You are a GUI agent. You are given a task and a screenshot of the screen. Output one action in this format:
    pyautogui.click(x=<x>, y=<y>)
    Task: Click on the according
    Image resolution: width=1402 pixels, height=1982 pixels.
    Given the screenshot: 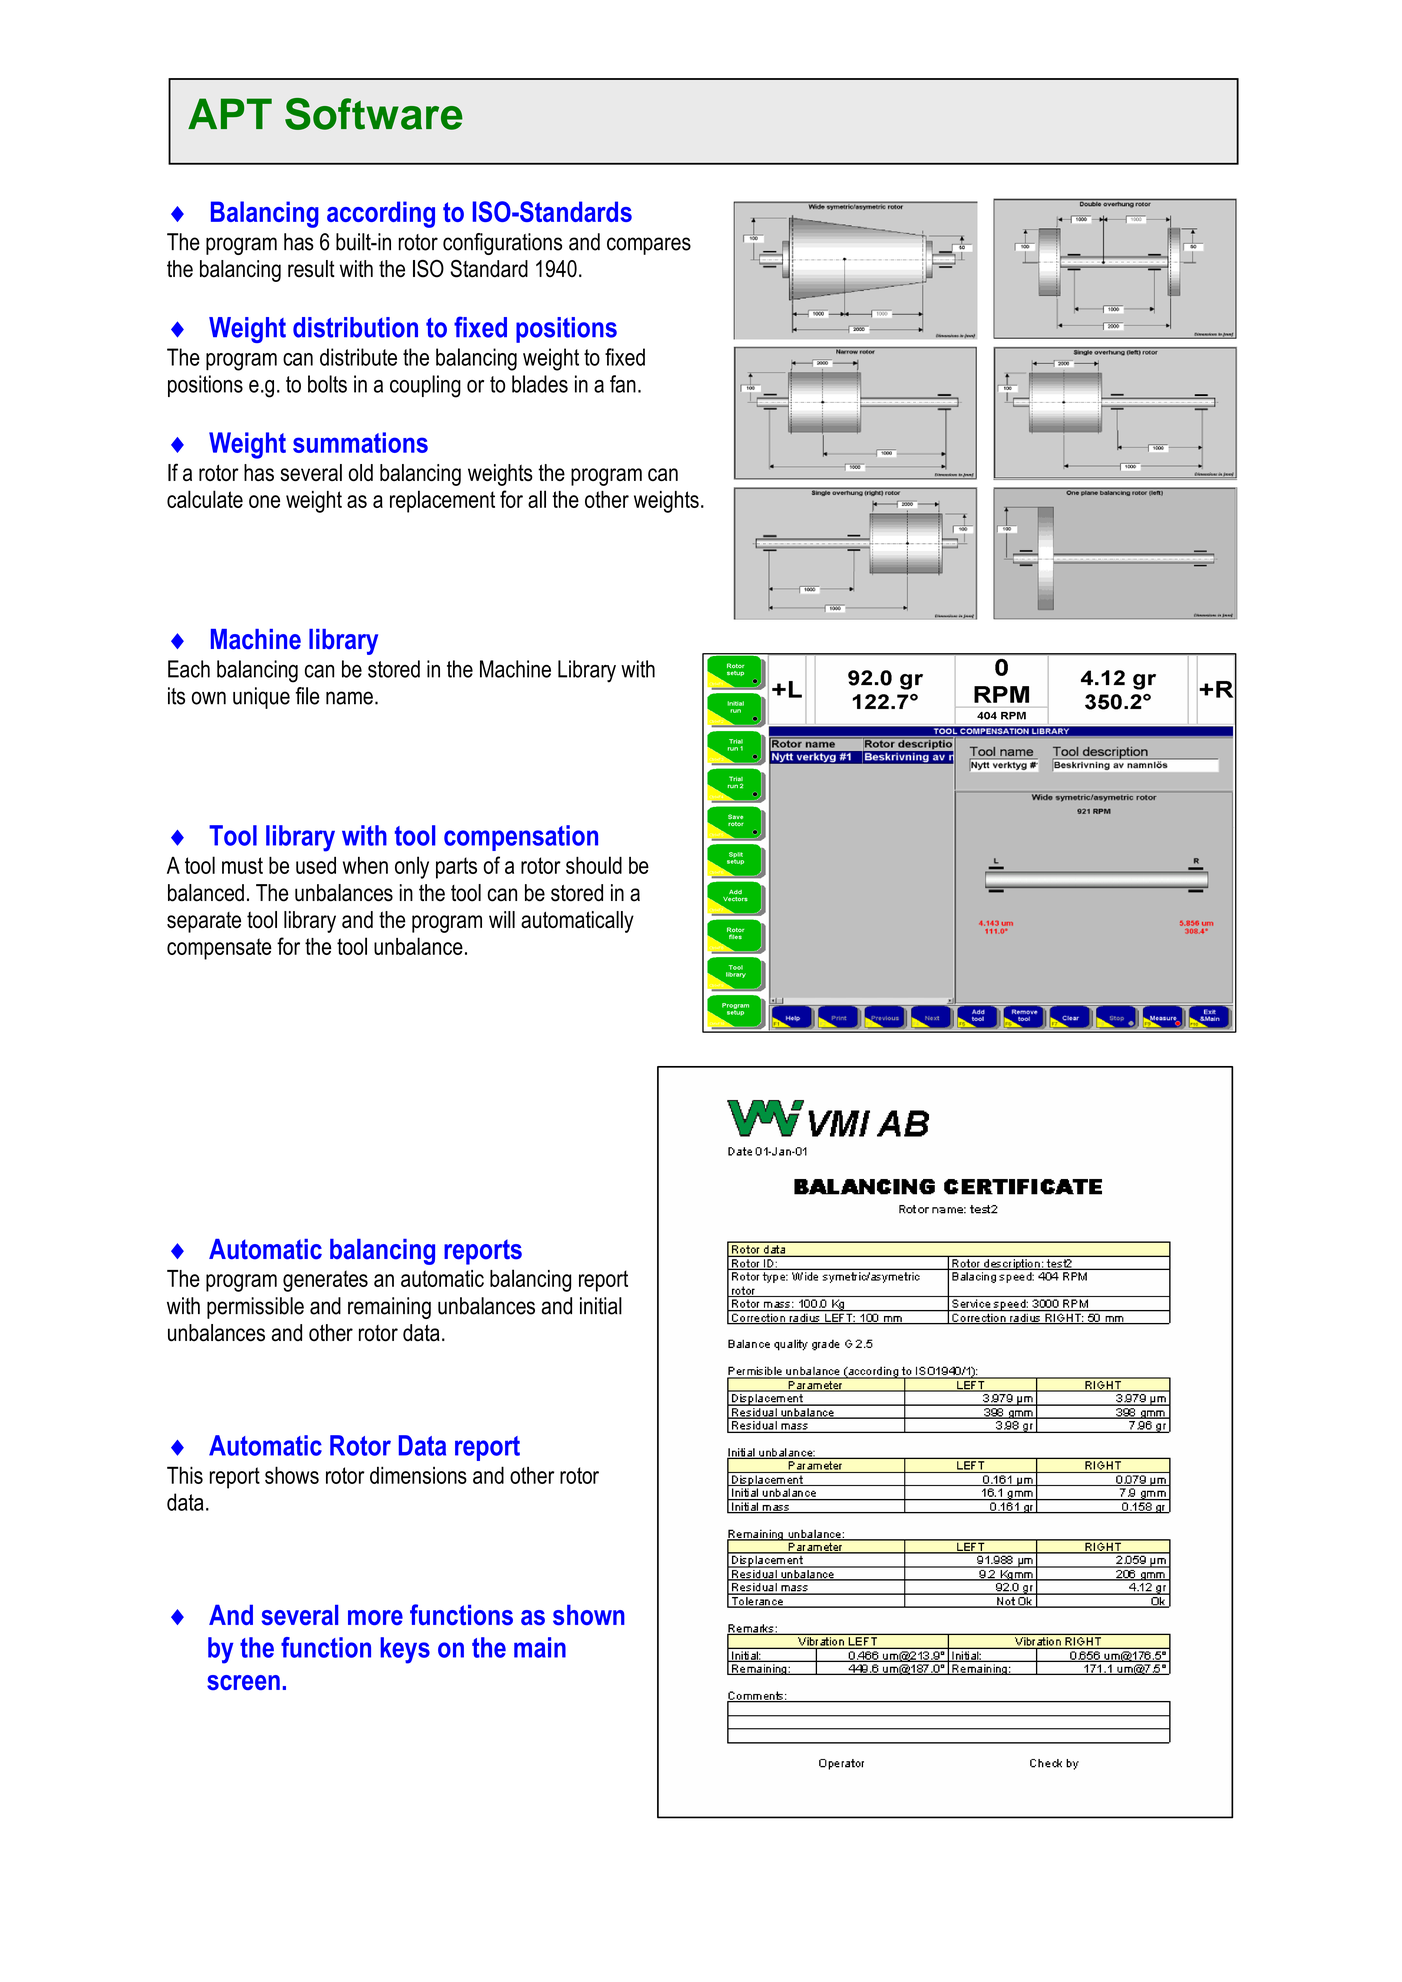 What is the action you would take?
    pyautogui.click(x=381, y=214)
